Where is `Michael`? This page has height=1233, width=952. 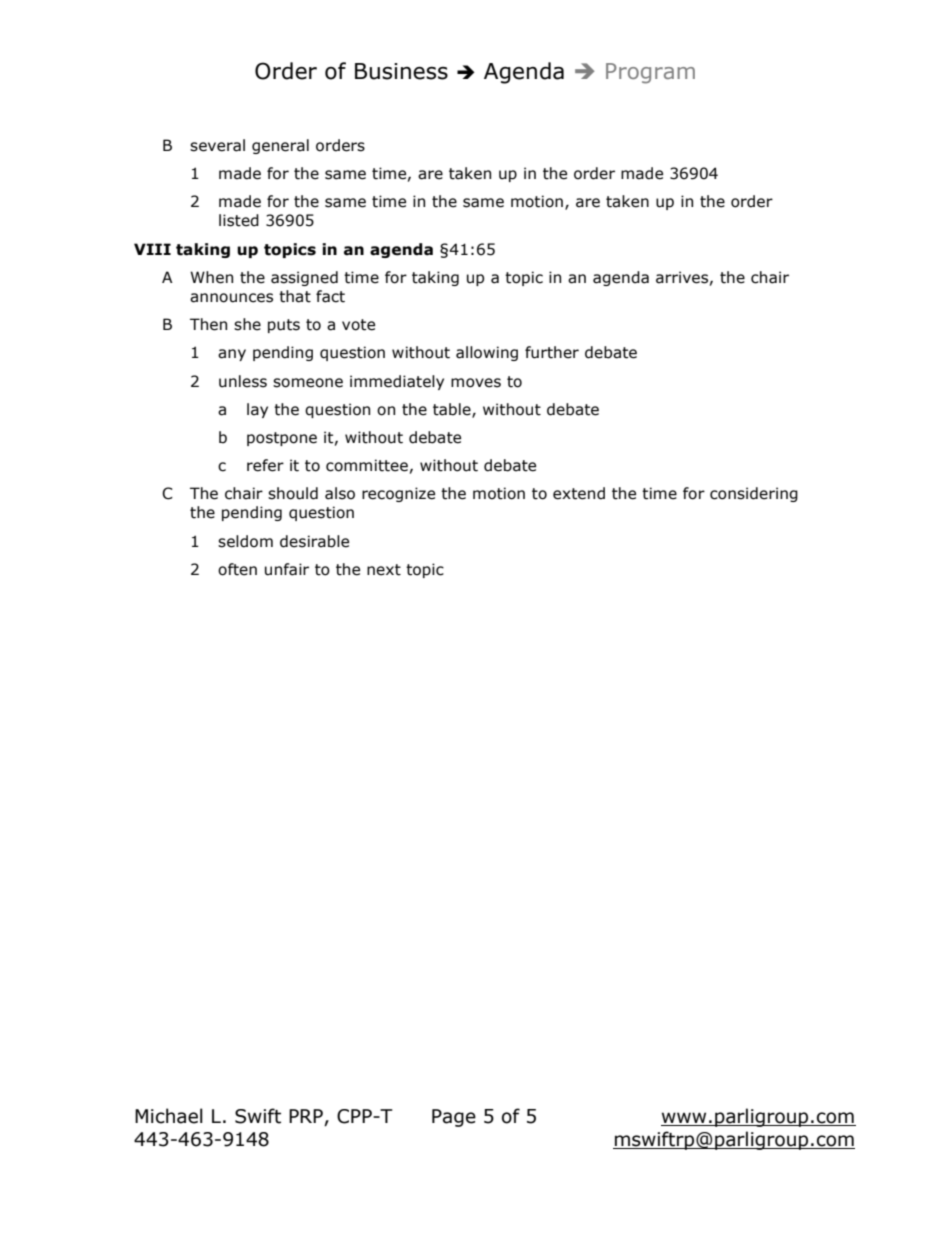
Michael is located at coordinates (169, 1116).
